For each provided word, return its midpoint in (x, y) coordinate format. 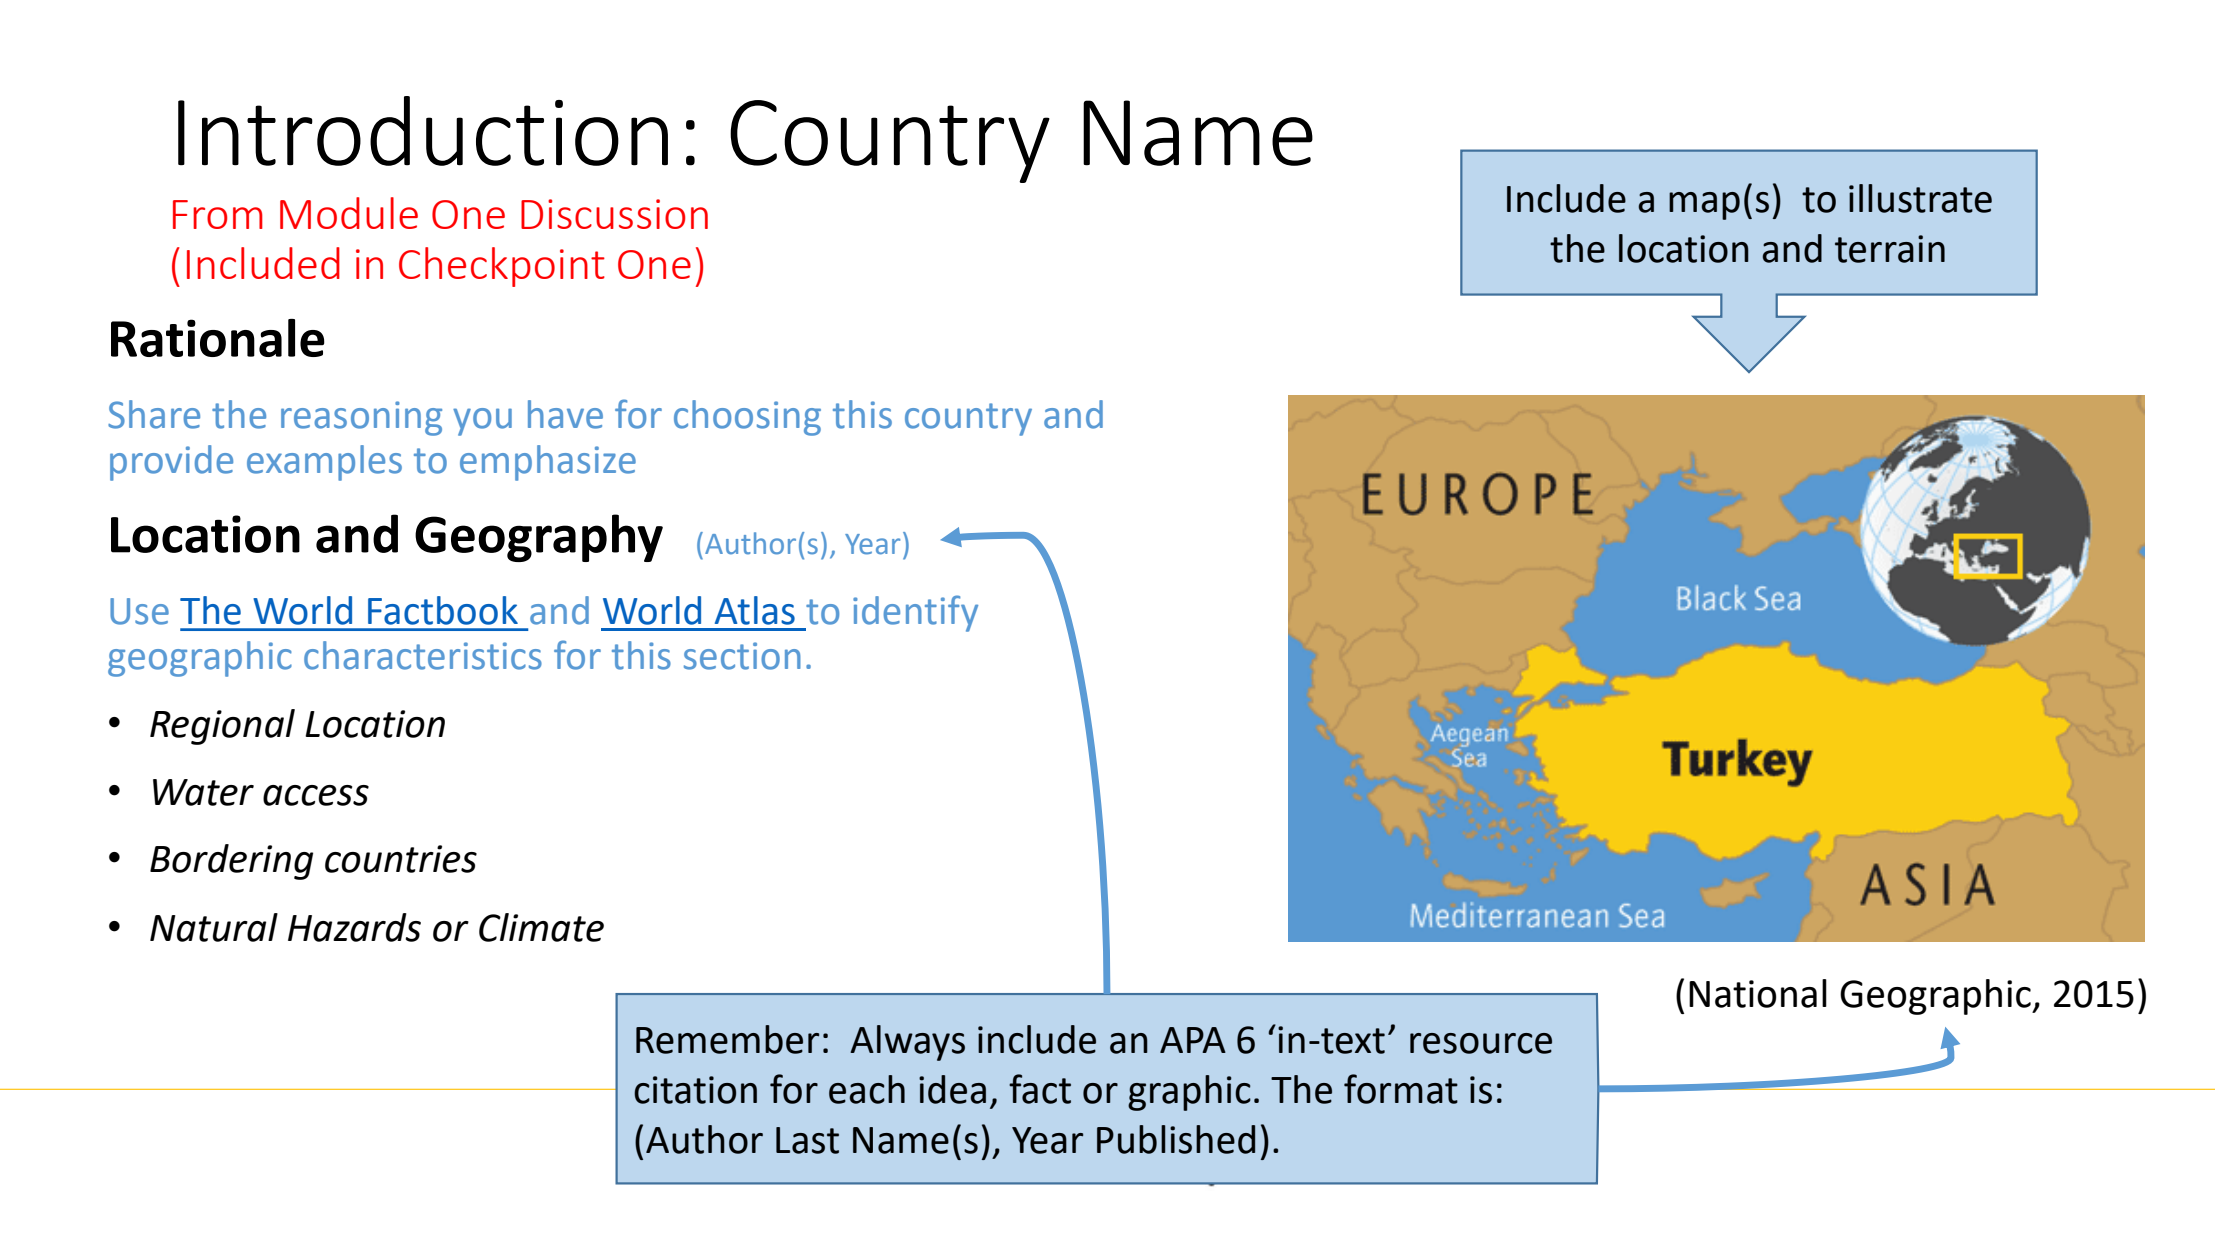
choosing (747, 418)
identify (915, 613)
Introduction (423, 131)
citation (695, 1090)
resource (1481, 1043)
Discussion (614, 214)
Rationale (218, 338)
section (742, 656)
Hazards (354, 927)
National (1758, 993)
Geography (539, 538)
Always (907, 1043)
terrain (1890, 249)
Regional (222, 727)
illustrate (1920, 198)
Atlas (755, 610)
